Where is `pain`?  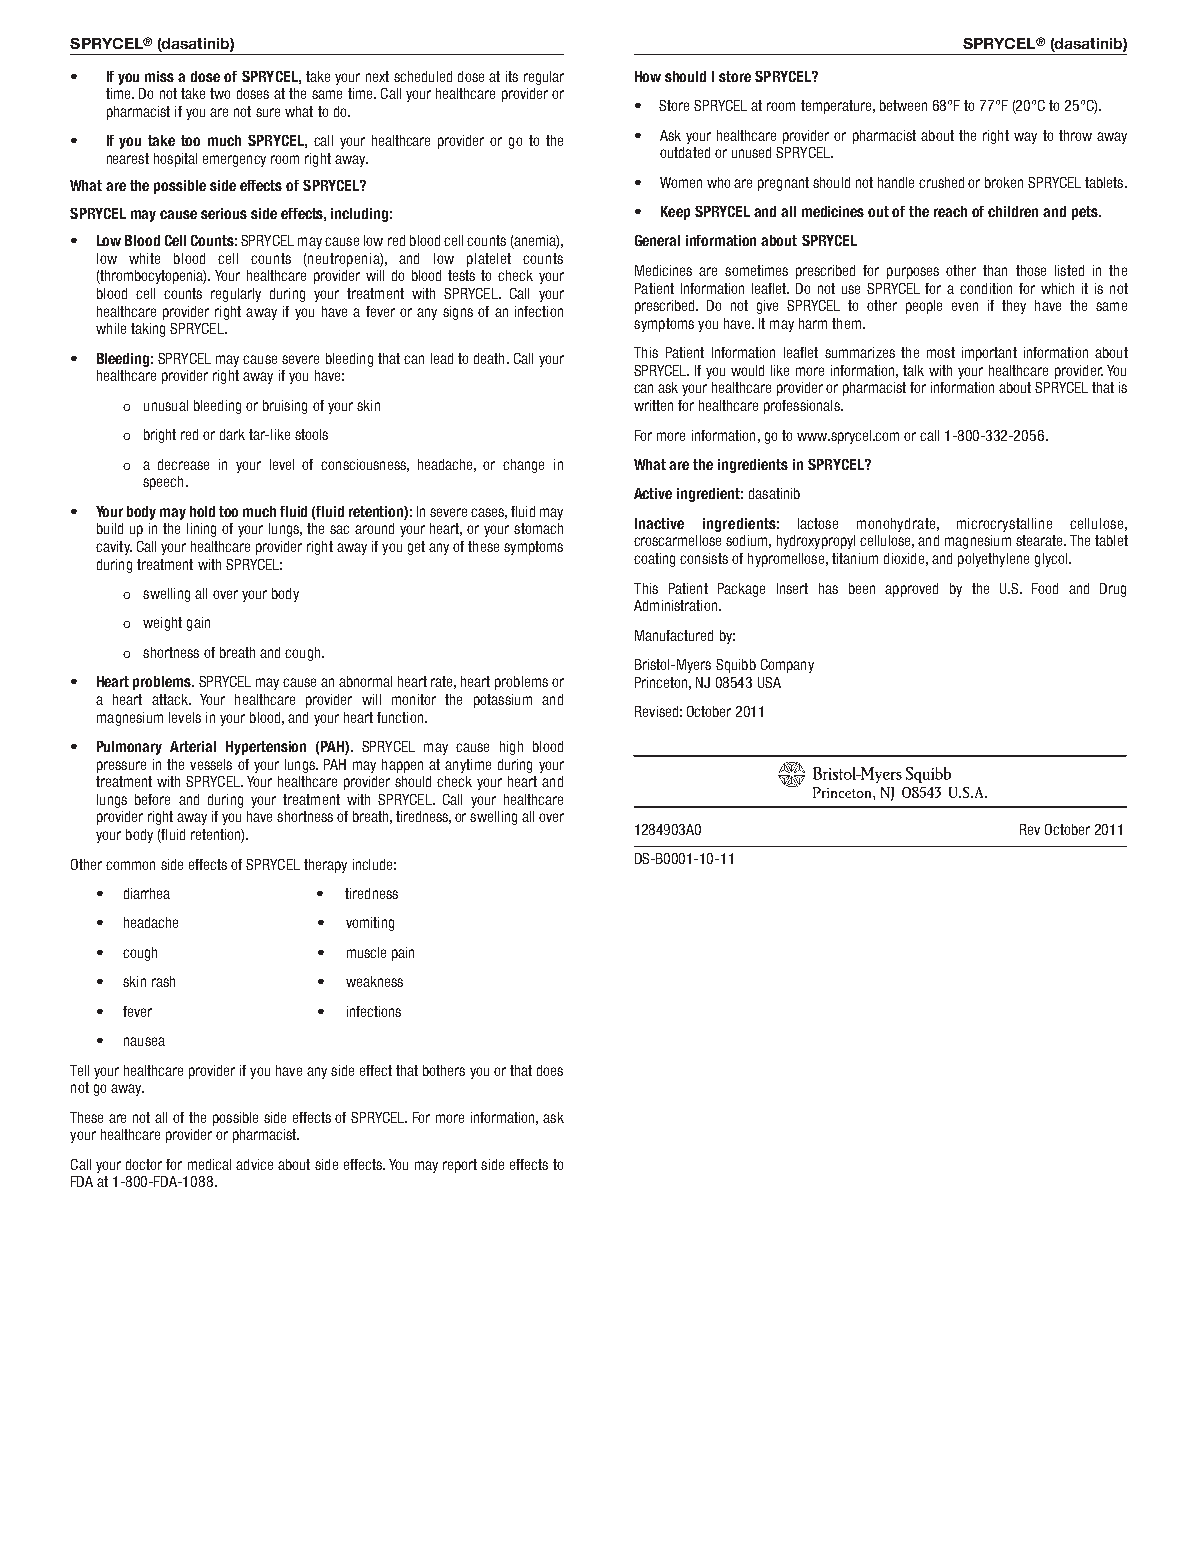 pain is located at coordinates (403, 954).
